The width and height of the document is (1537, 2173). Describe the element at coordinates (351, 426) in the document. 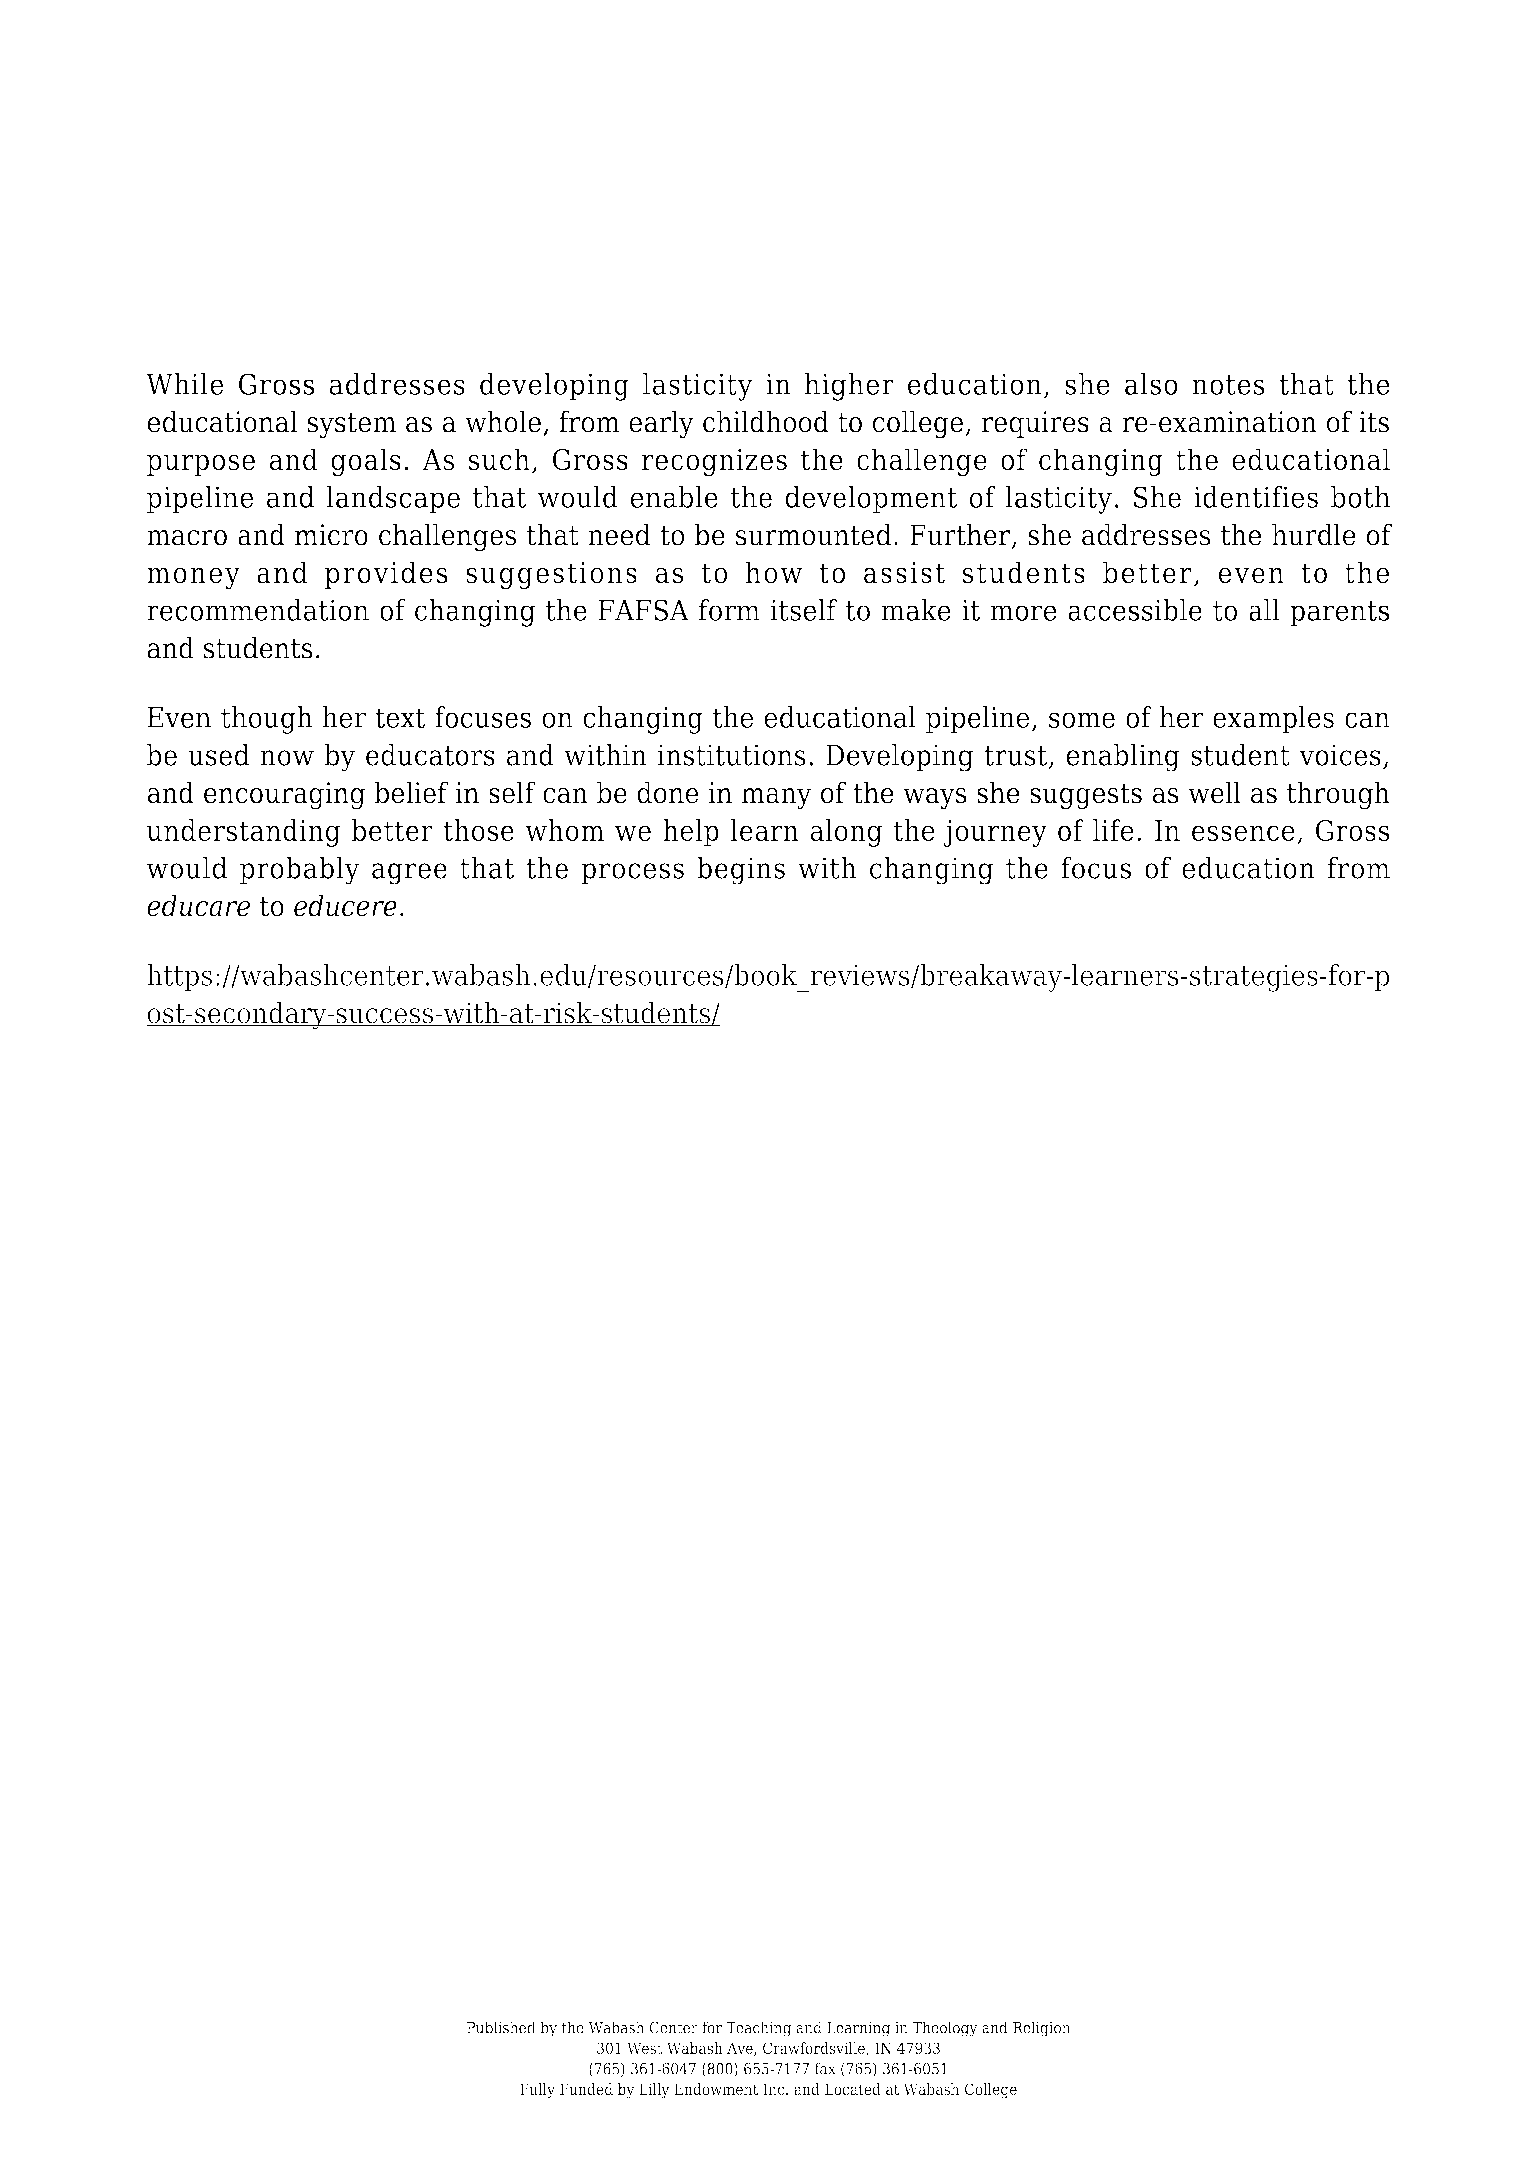

I see `system` at that location.
